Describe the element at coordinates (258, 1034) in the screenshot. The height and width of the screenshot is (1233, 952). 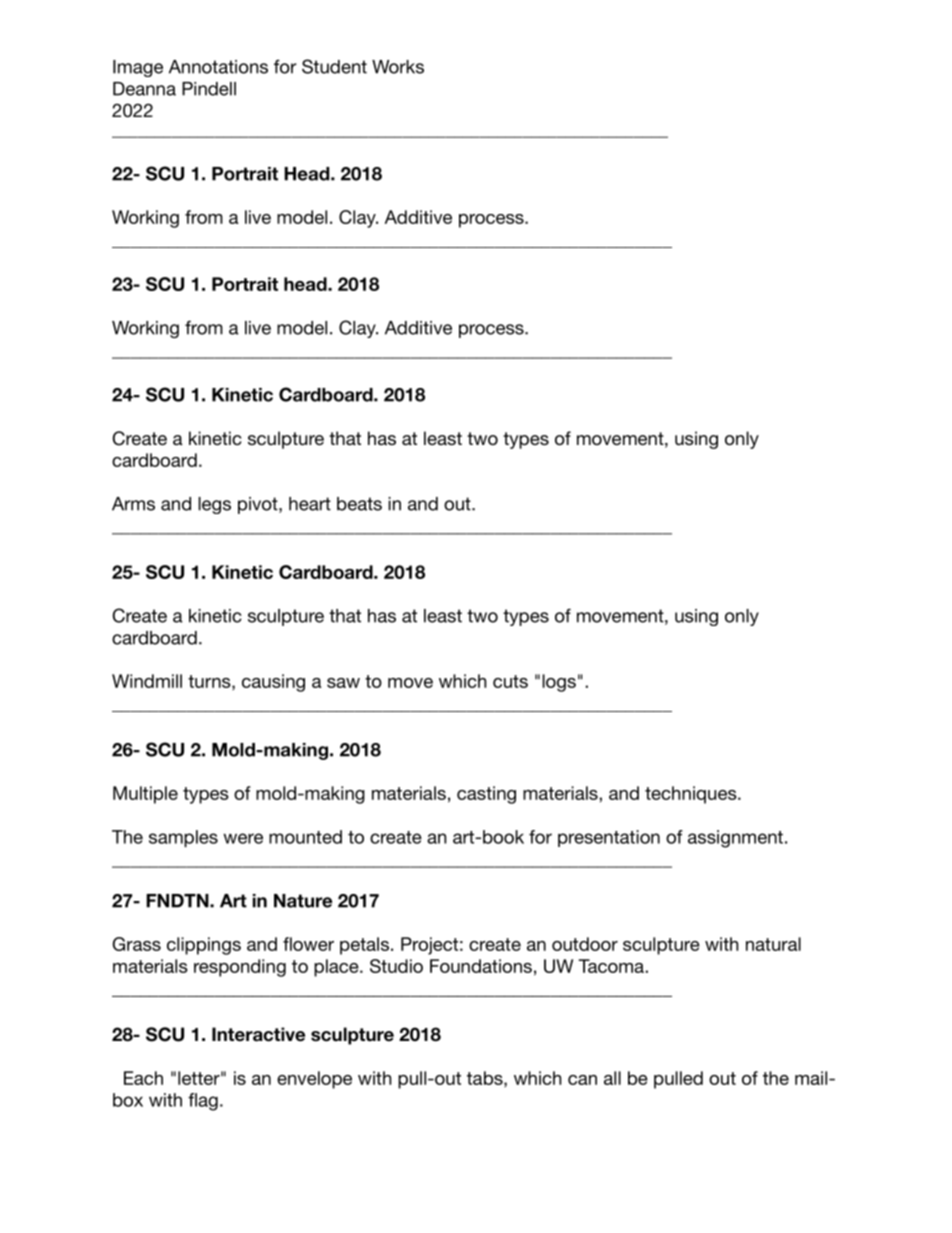
I see `Interactive` at that location.
